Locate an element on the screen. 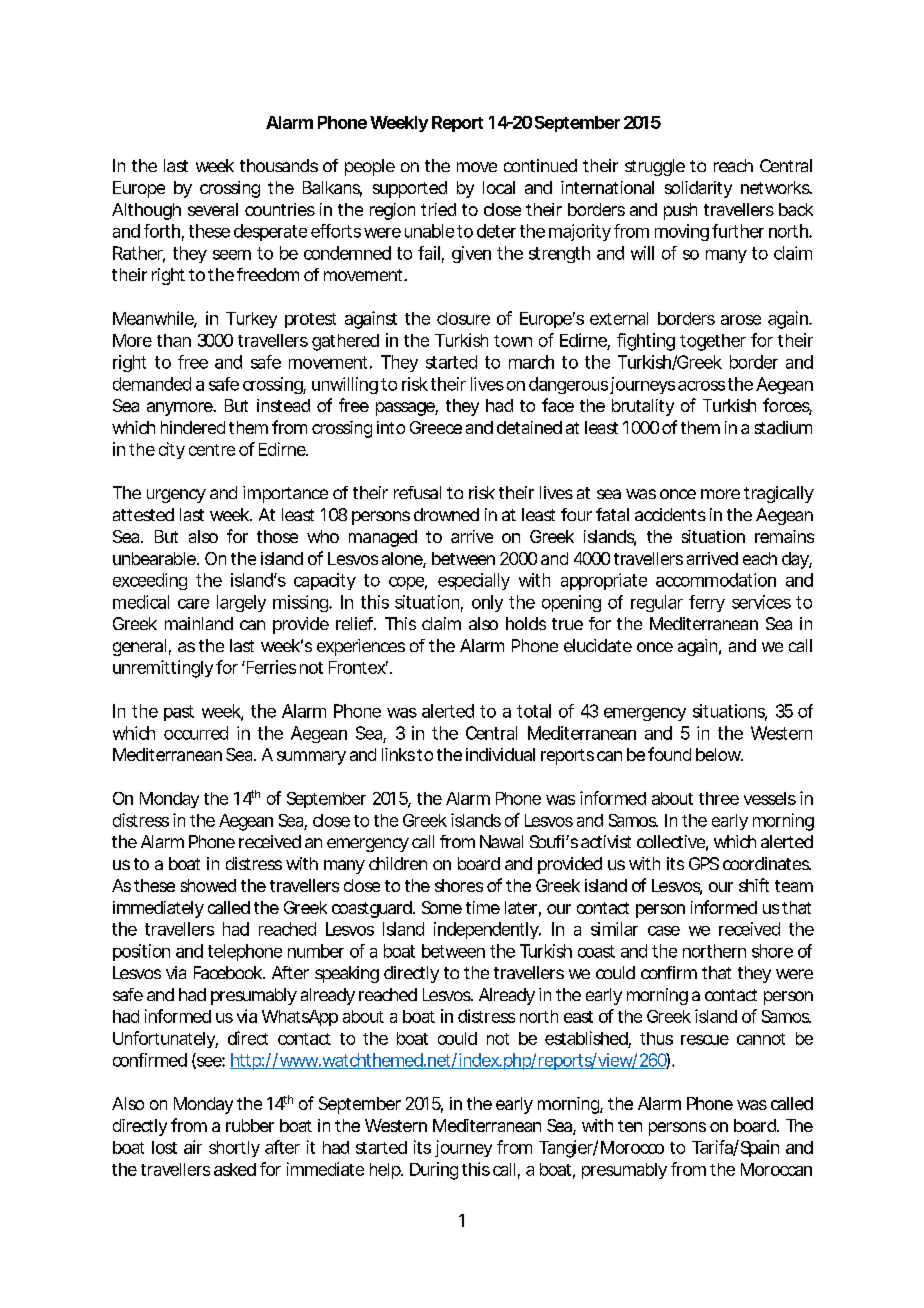 This screenshot has width=924, height=1308. local is located at coordinates (499, 187).
